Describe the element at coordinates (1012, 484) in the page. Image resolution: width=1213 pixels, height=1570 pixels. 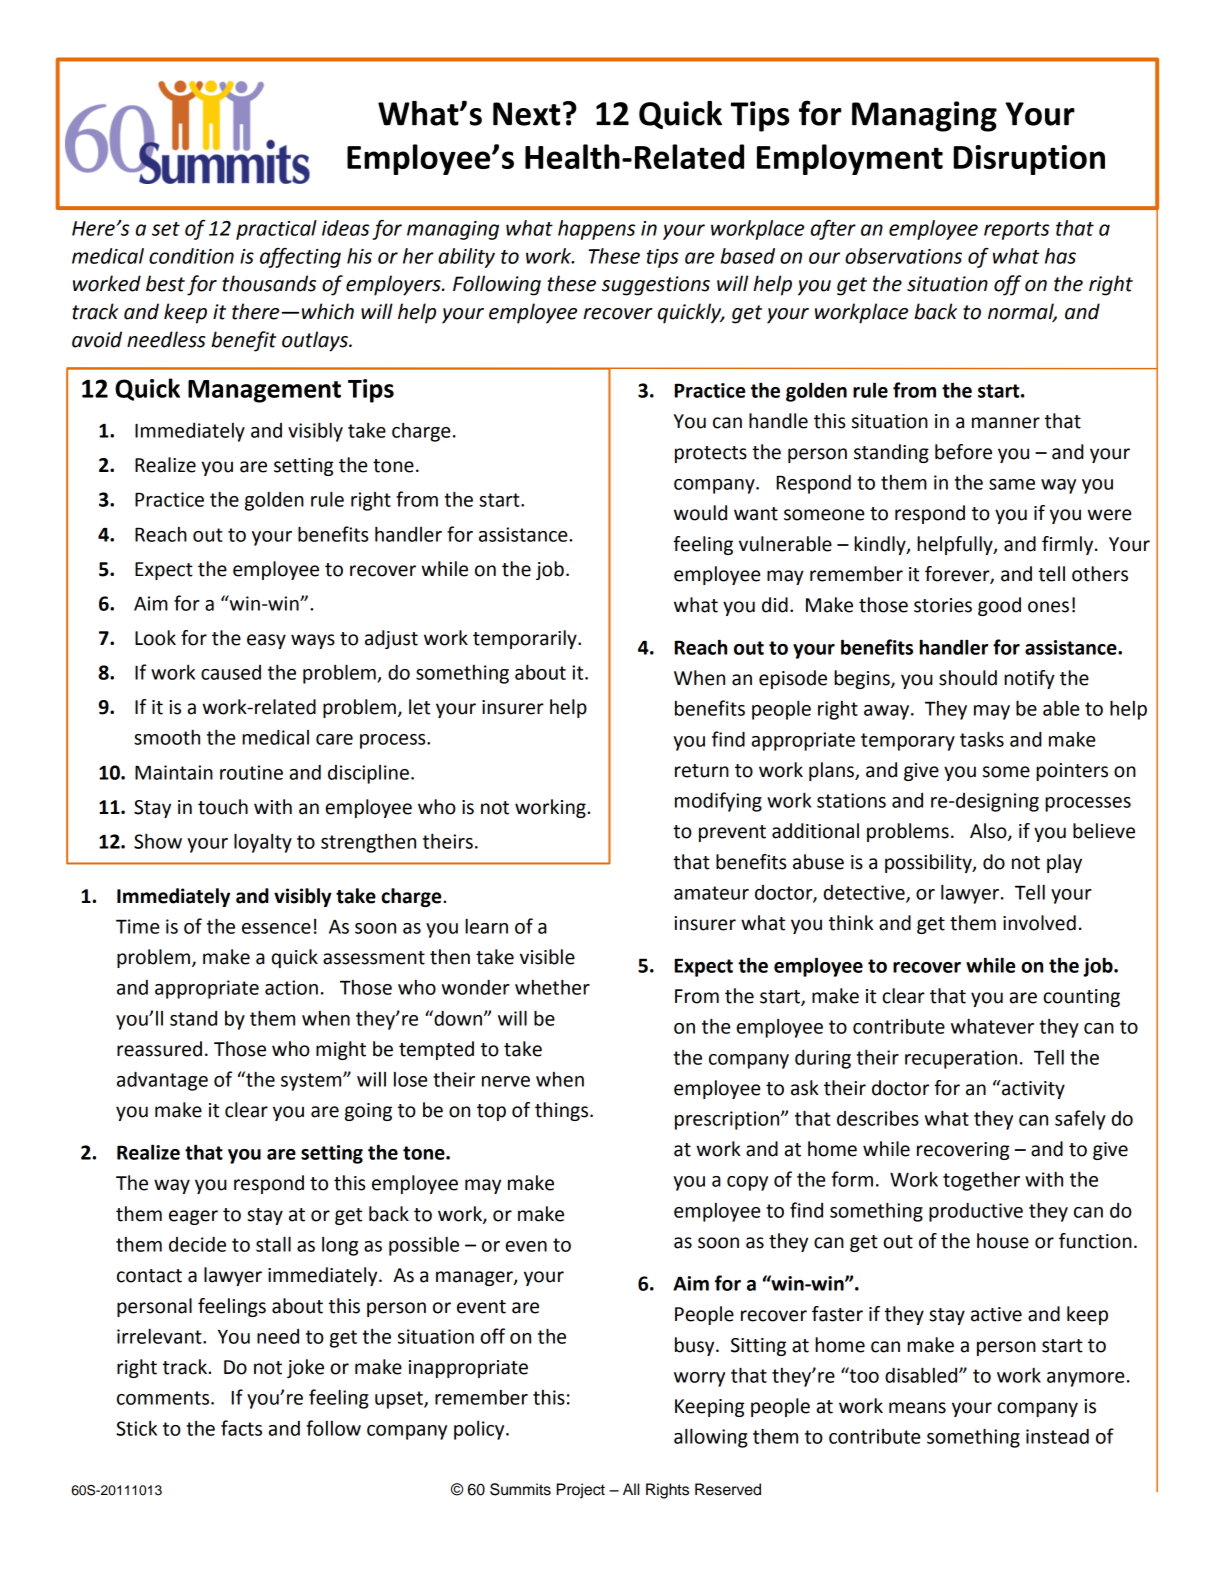
I see `same` at that location.
